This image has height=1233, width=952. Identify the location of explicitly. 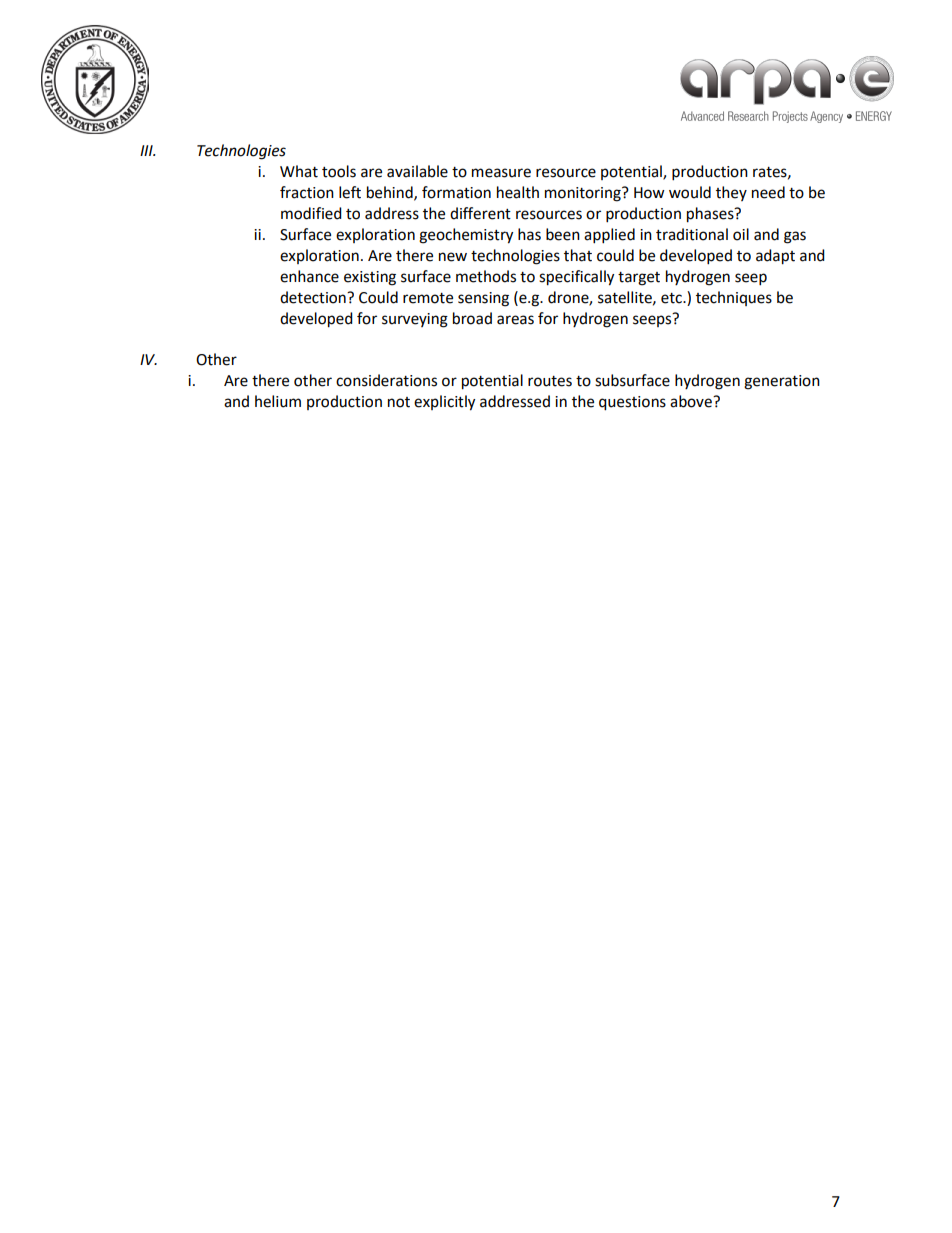
(444, 403).
